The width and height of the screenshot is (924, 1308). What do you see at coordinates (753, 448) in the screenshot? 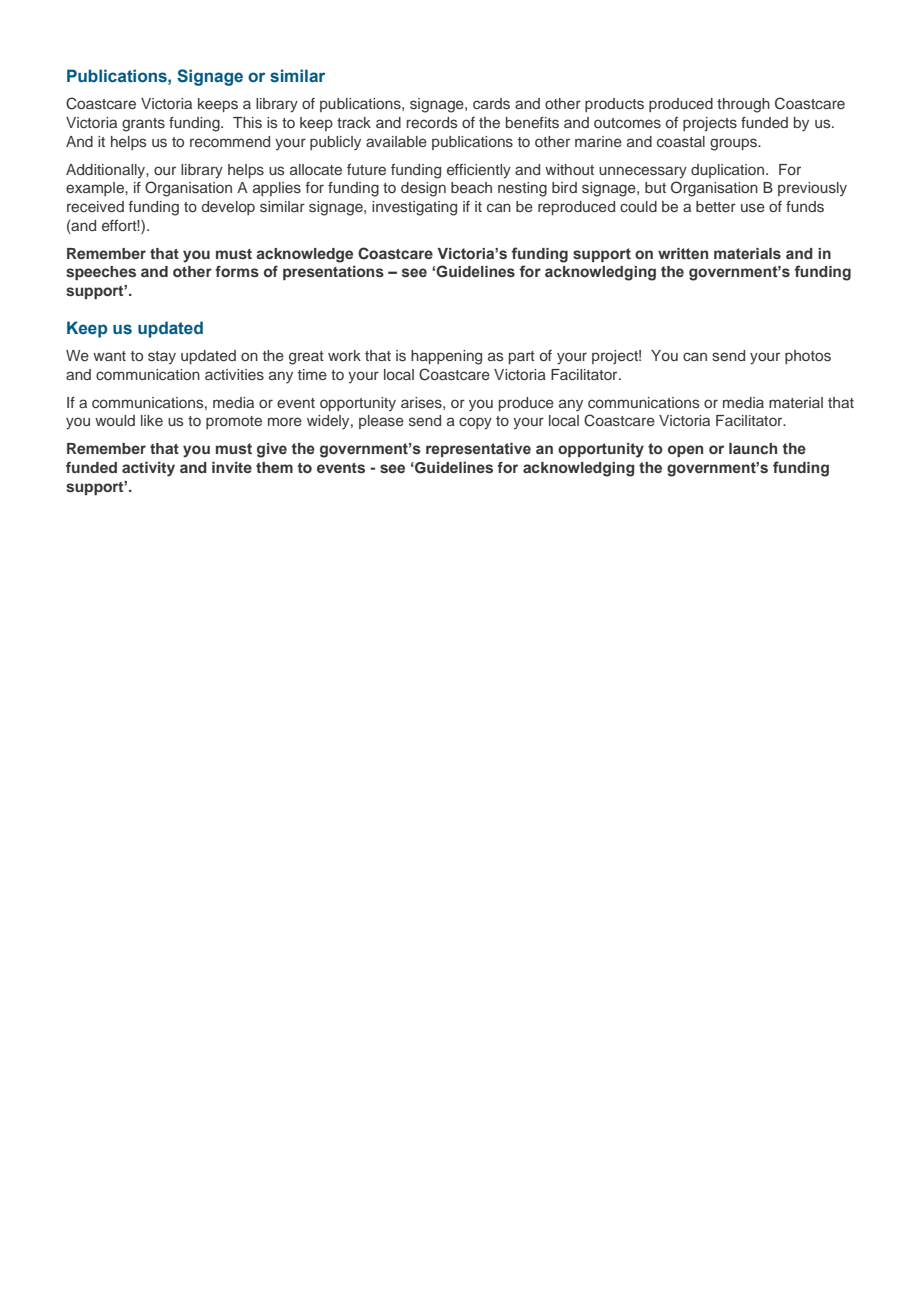
I see `launch` at bounding box center [753, 448].
